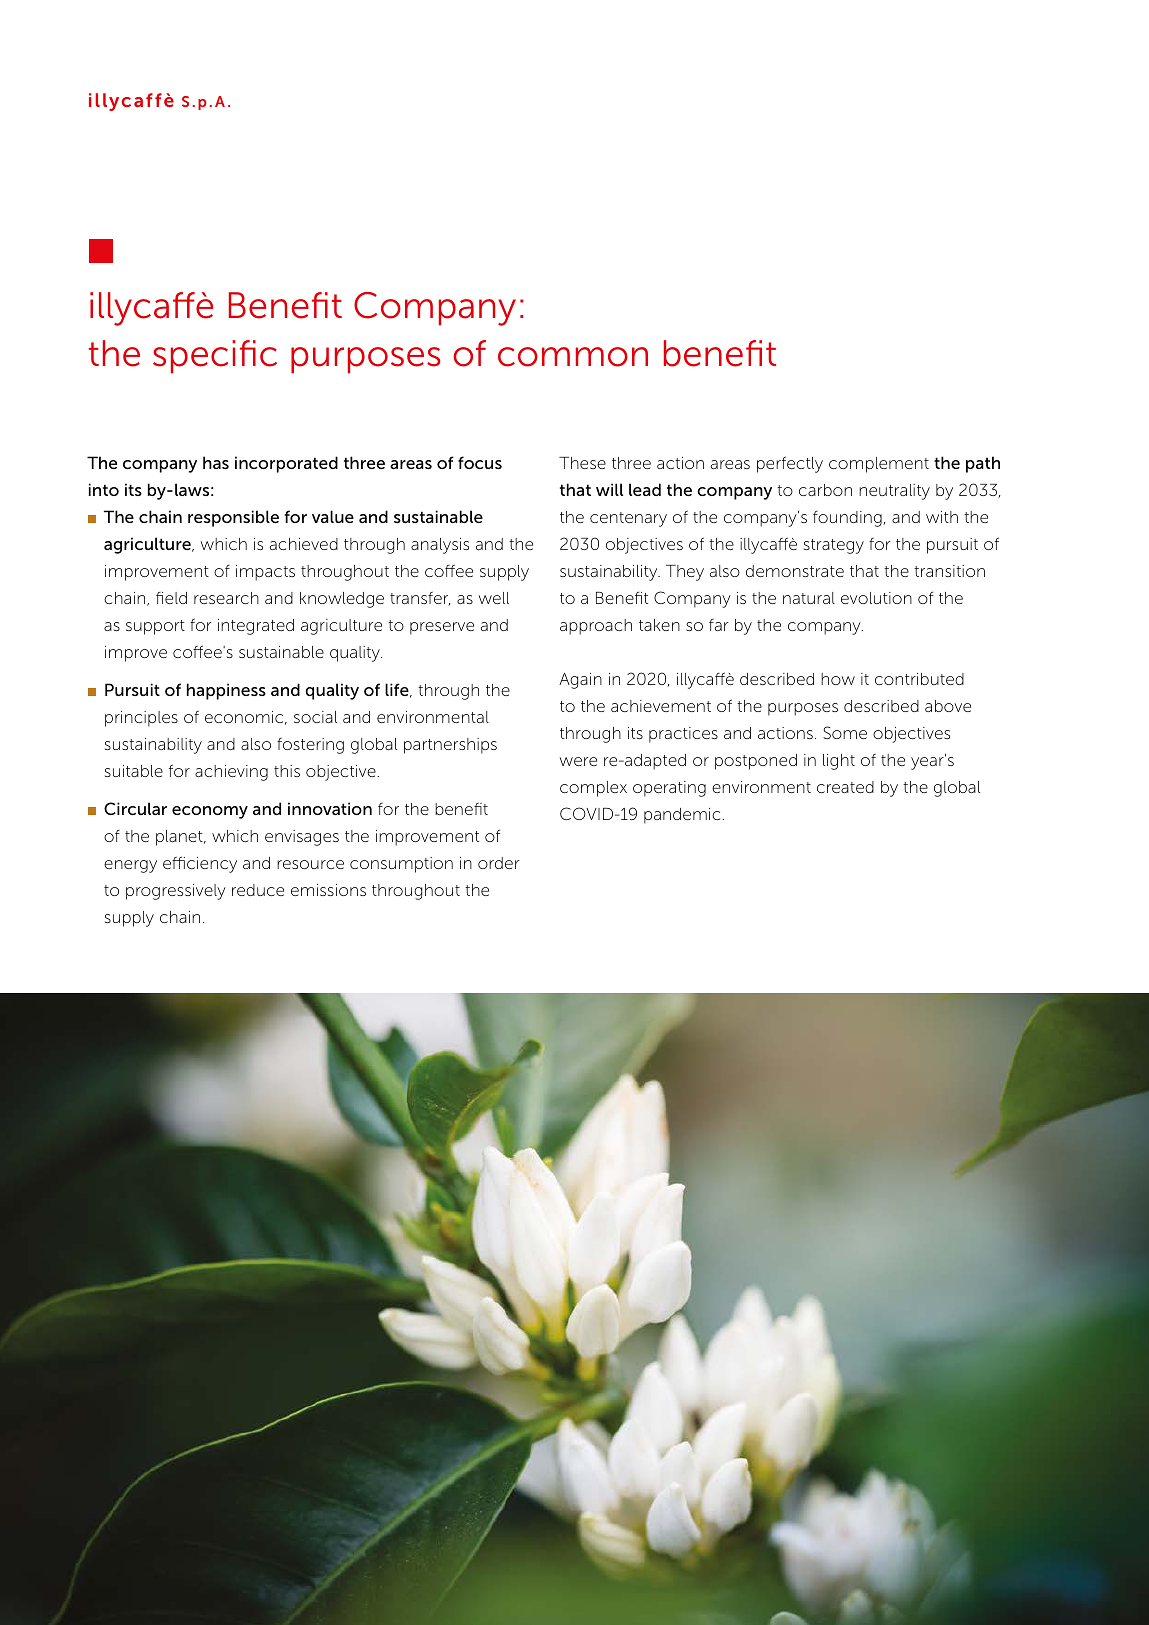  What do you see at coordinates (948, 706) in the screenshot?
I see `above` at bounding box center [948, 706].
